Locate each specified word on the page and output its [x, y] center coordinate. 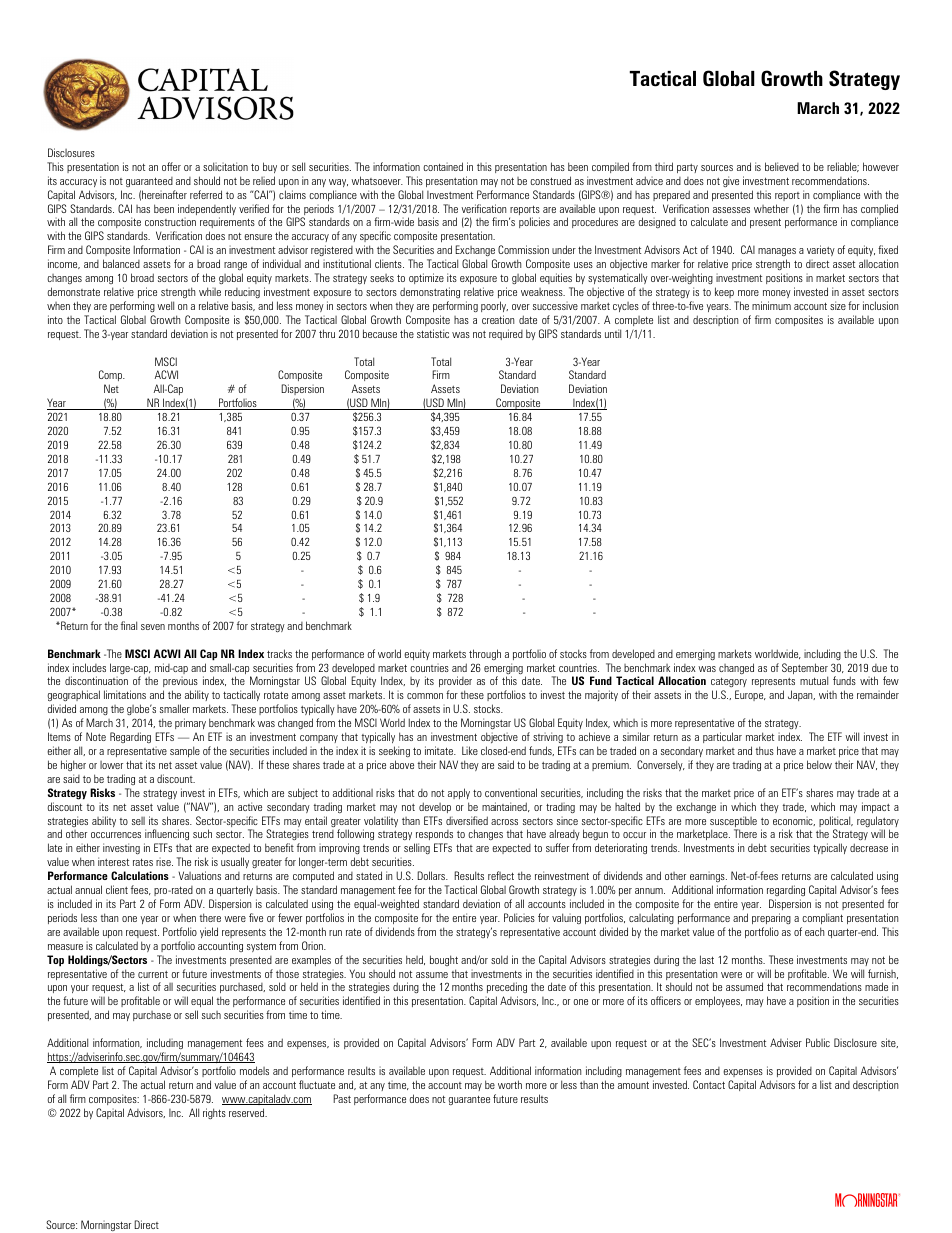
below [819, 764]
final [129, 625]
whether [771, 208]
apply [459, 793]
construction [170, 222]
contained [443, 166]
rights [214, 1113]
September [805, 670]
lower [111, 765]
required [506, 334]
